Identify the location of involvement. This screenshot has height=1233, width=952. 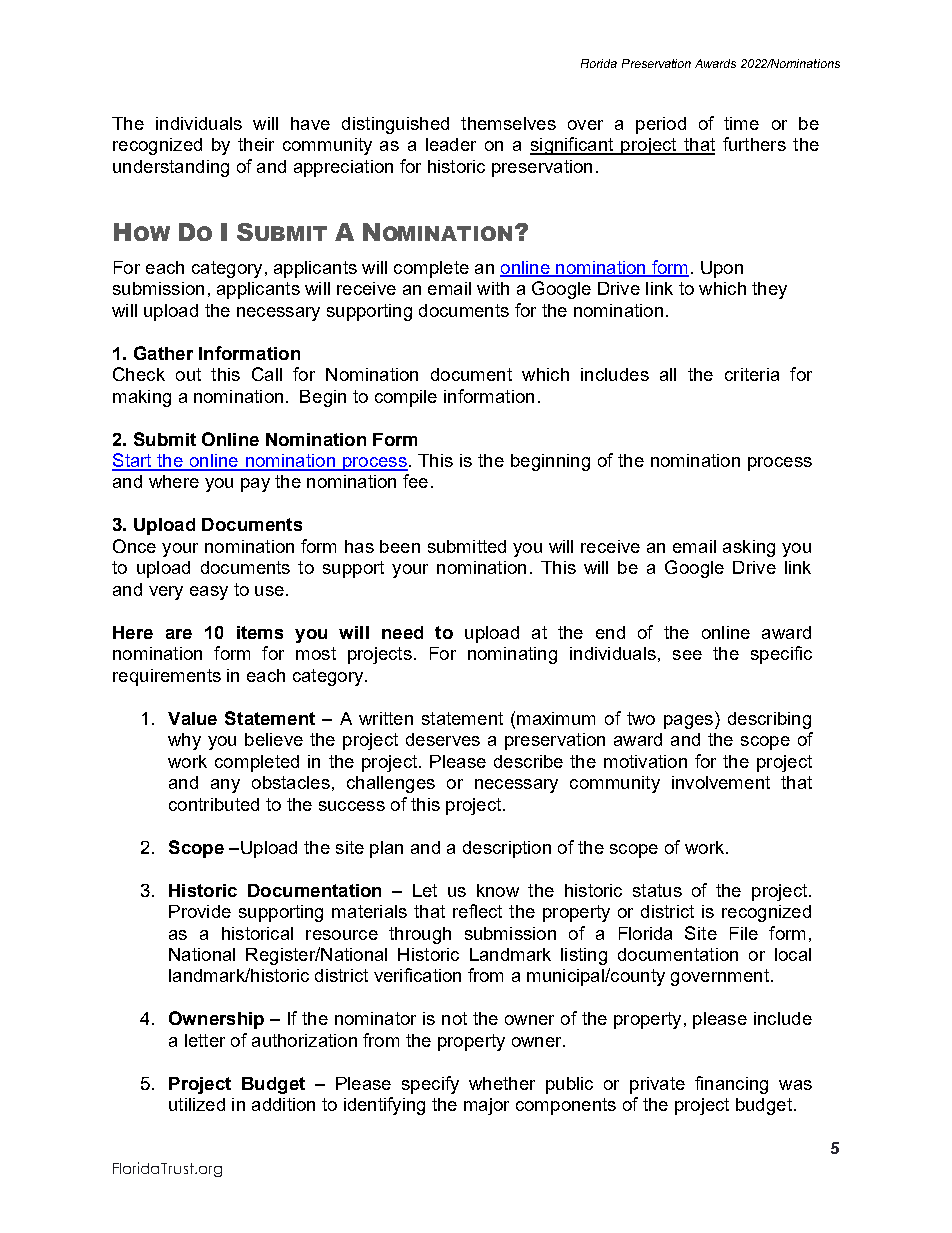
(721, 782).
